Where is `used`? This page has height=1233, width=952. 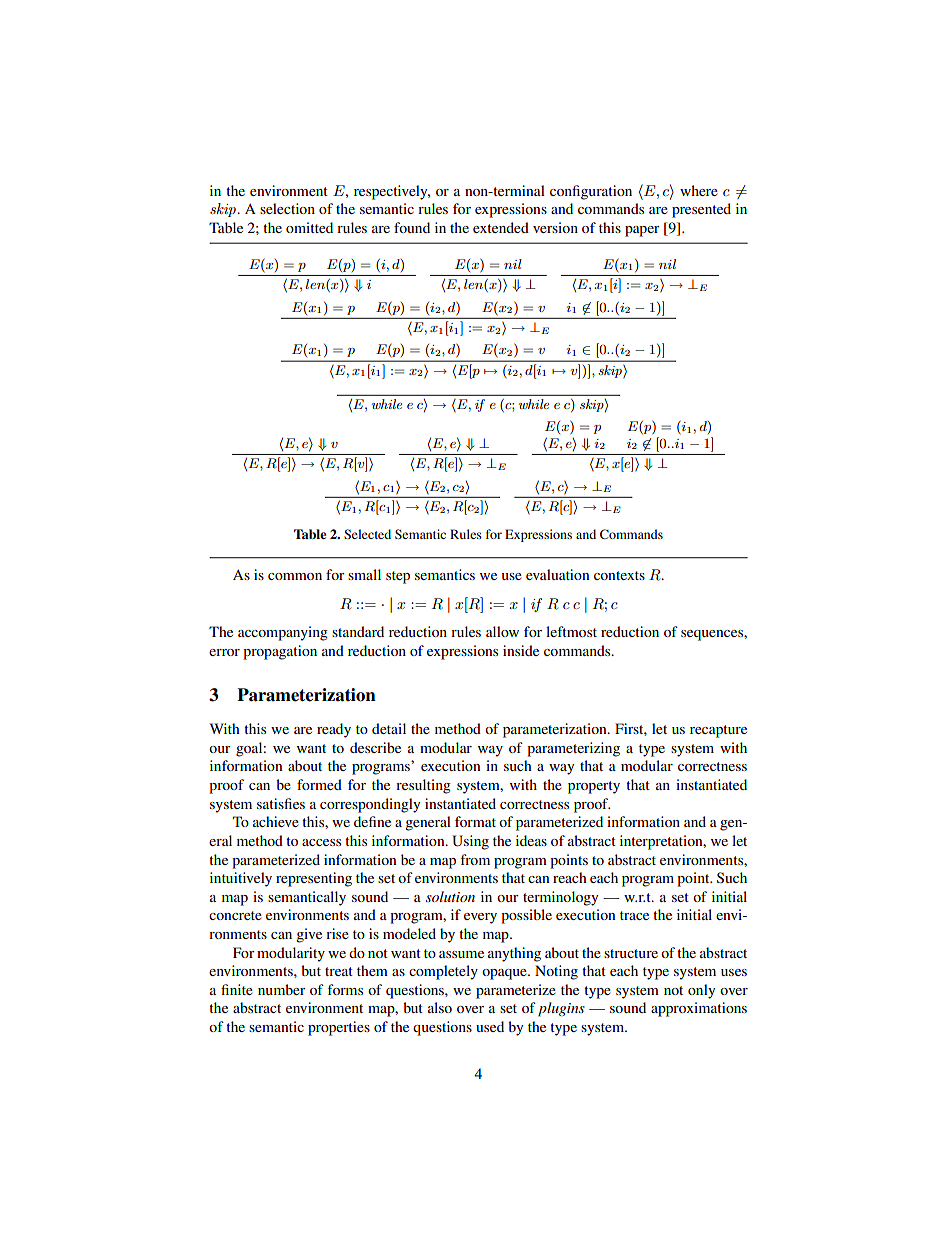 used is located at coordinates (490, 1026).
